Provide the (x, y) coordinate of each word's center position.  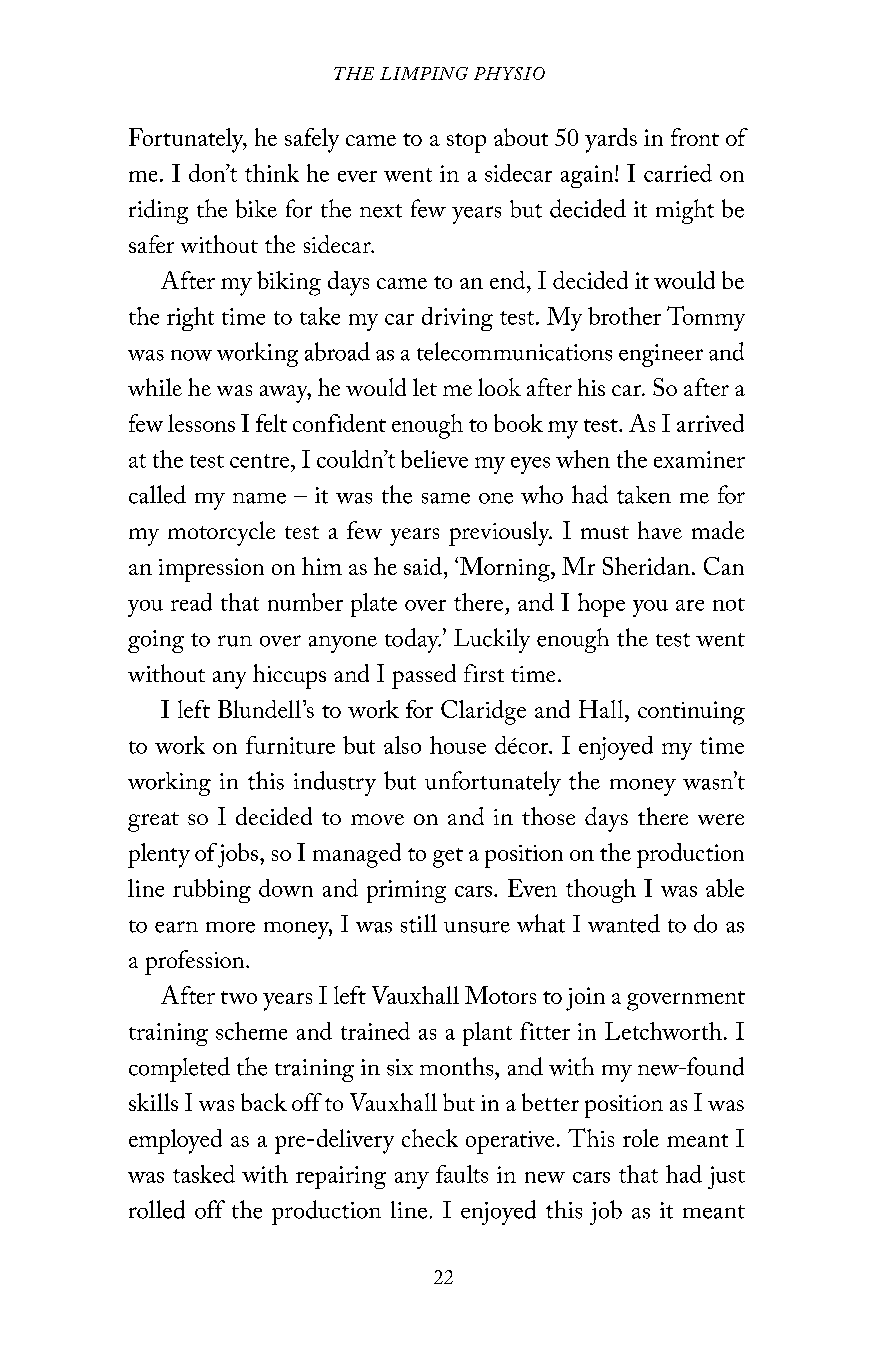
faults (462, 1174)
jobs (238, 855)
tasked (204, 1174)
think (272, 173)
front (695, 137)
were (721, 819)
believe (434, 459)
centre (261, 461)
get (448, 858)
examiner (699, 459)
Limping (424, 73)
